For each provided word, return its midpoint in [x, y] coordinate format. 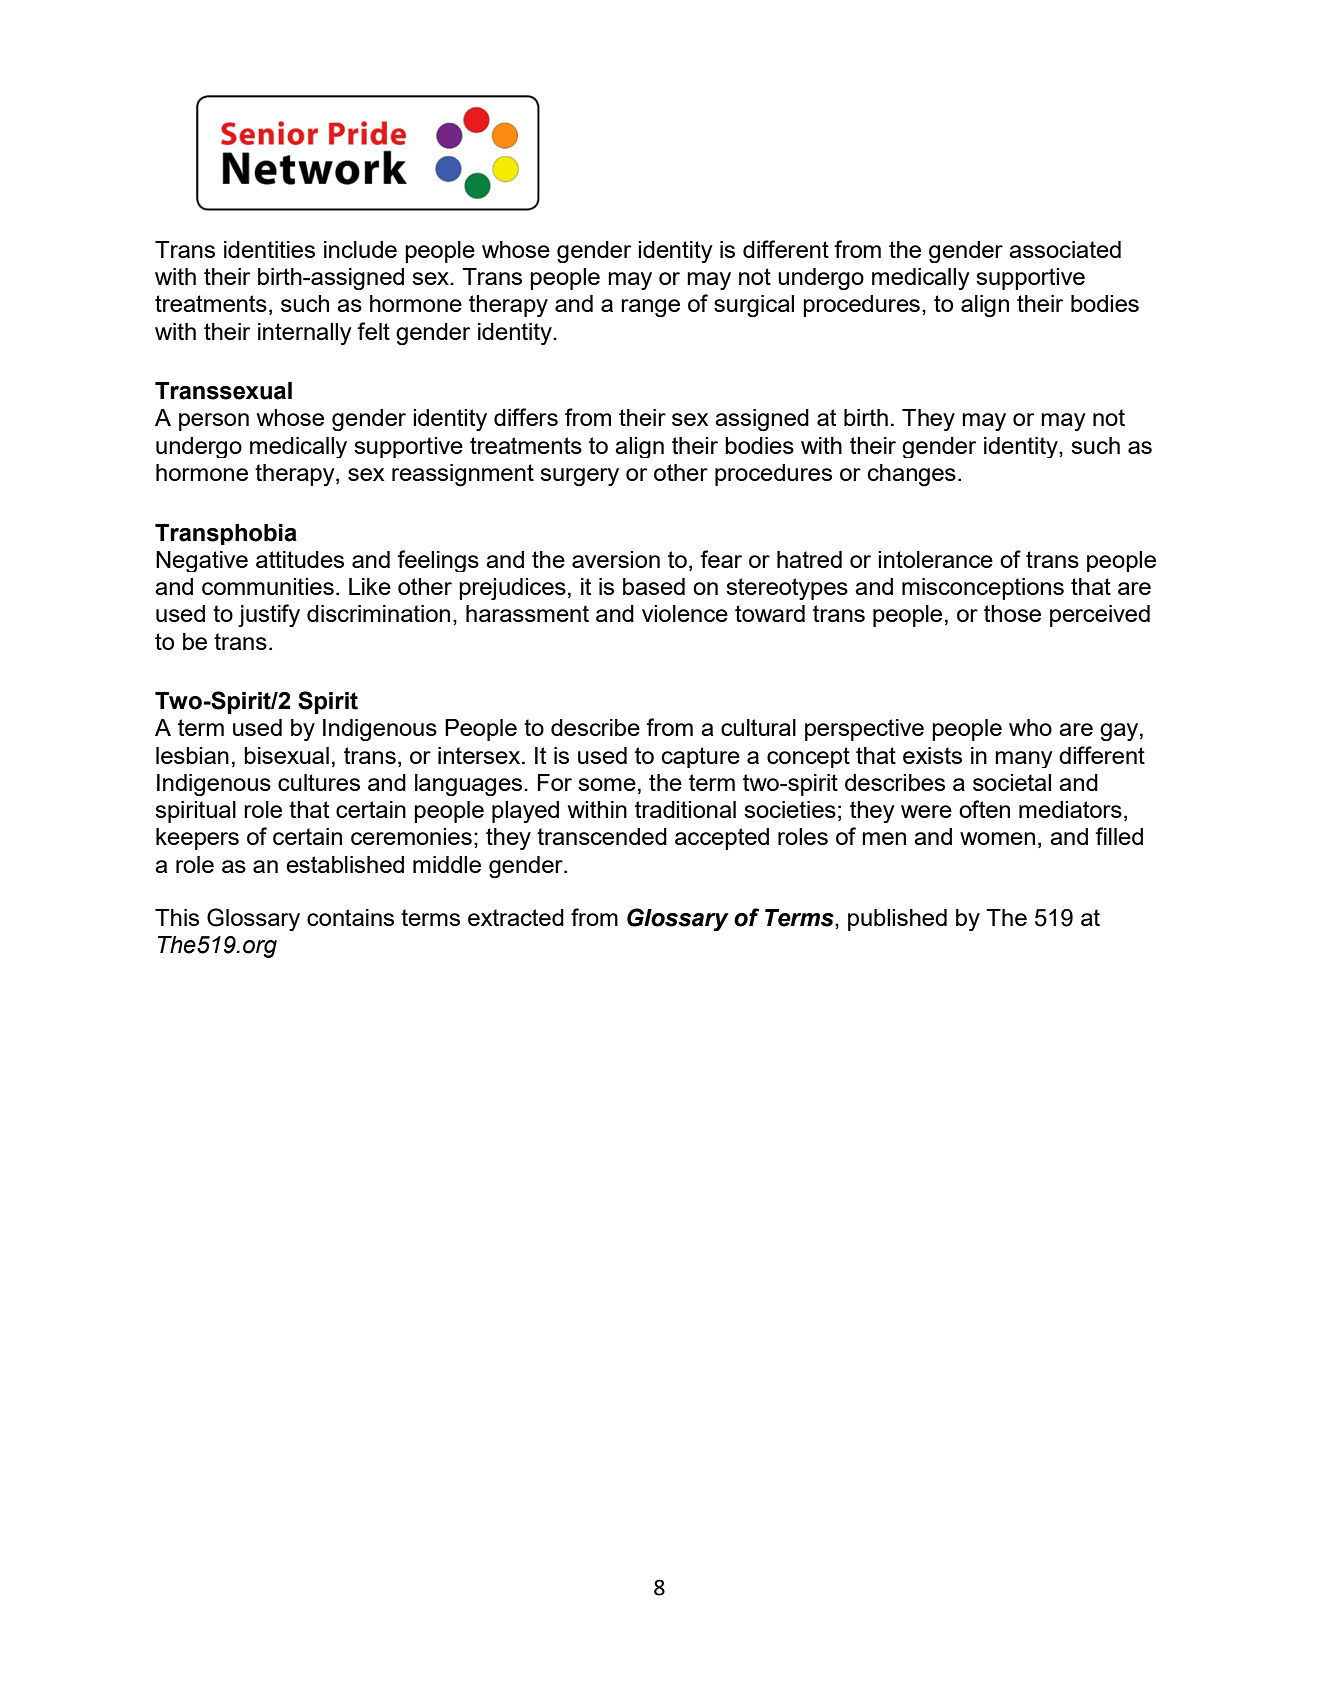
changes [912, 475]
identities [269, 249]
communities [268, 586]
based [654, 586]
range [650, 308]
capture [701, 757]
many [1024, 759]
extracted [516, 917]
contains [350, 917]
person [214, 422]
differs [526, 417]
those [1012, 613]
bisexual [286, 755]
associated [1065, 249]
